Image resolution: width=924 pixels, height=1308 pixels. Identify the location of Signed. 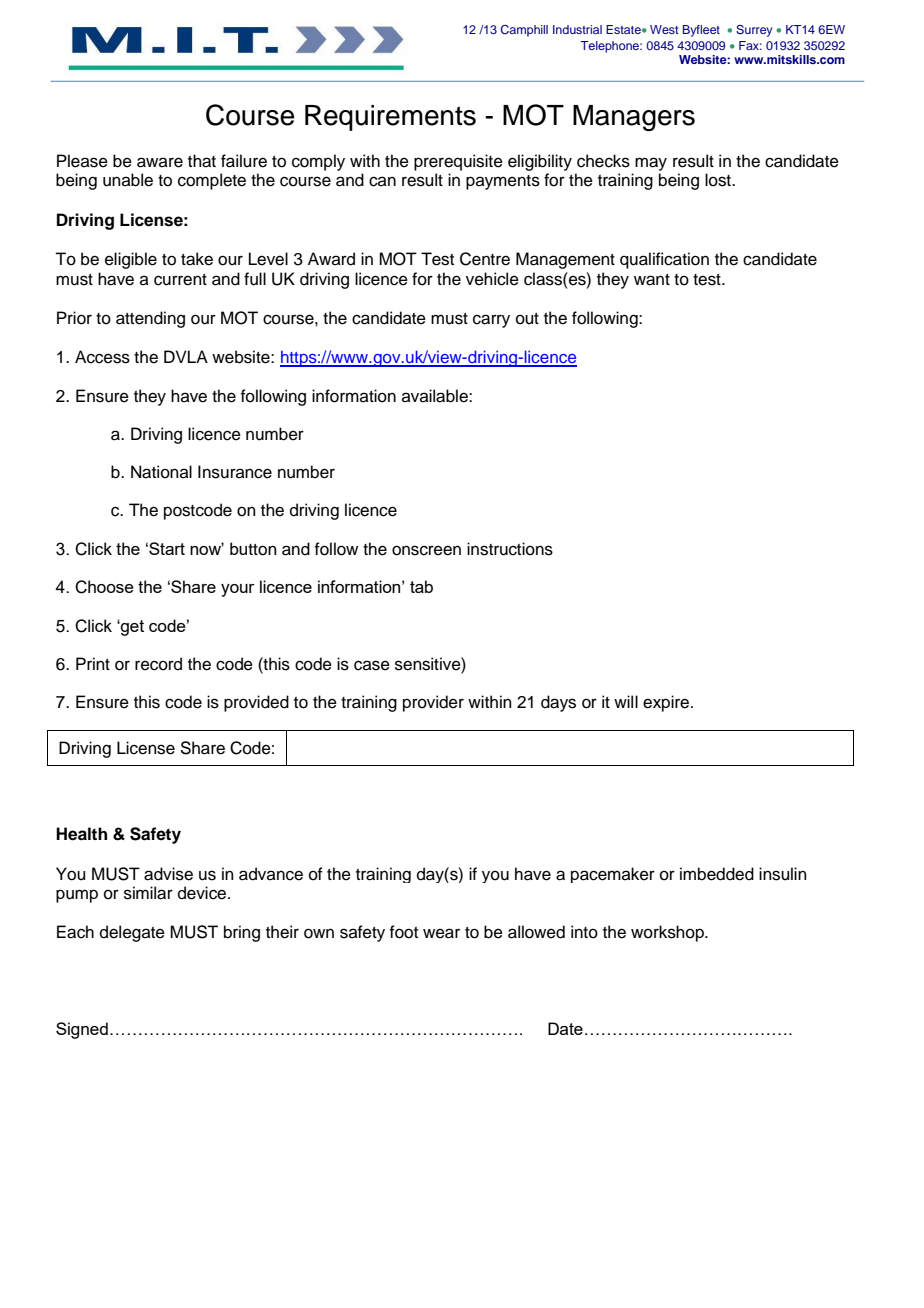
(82, 1030).
